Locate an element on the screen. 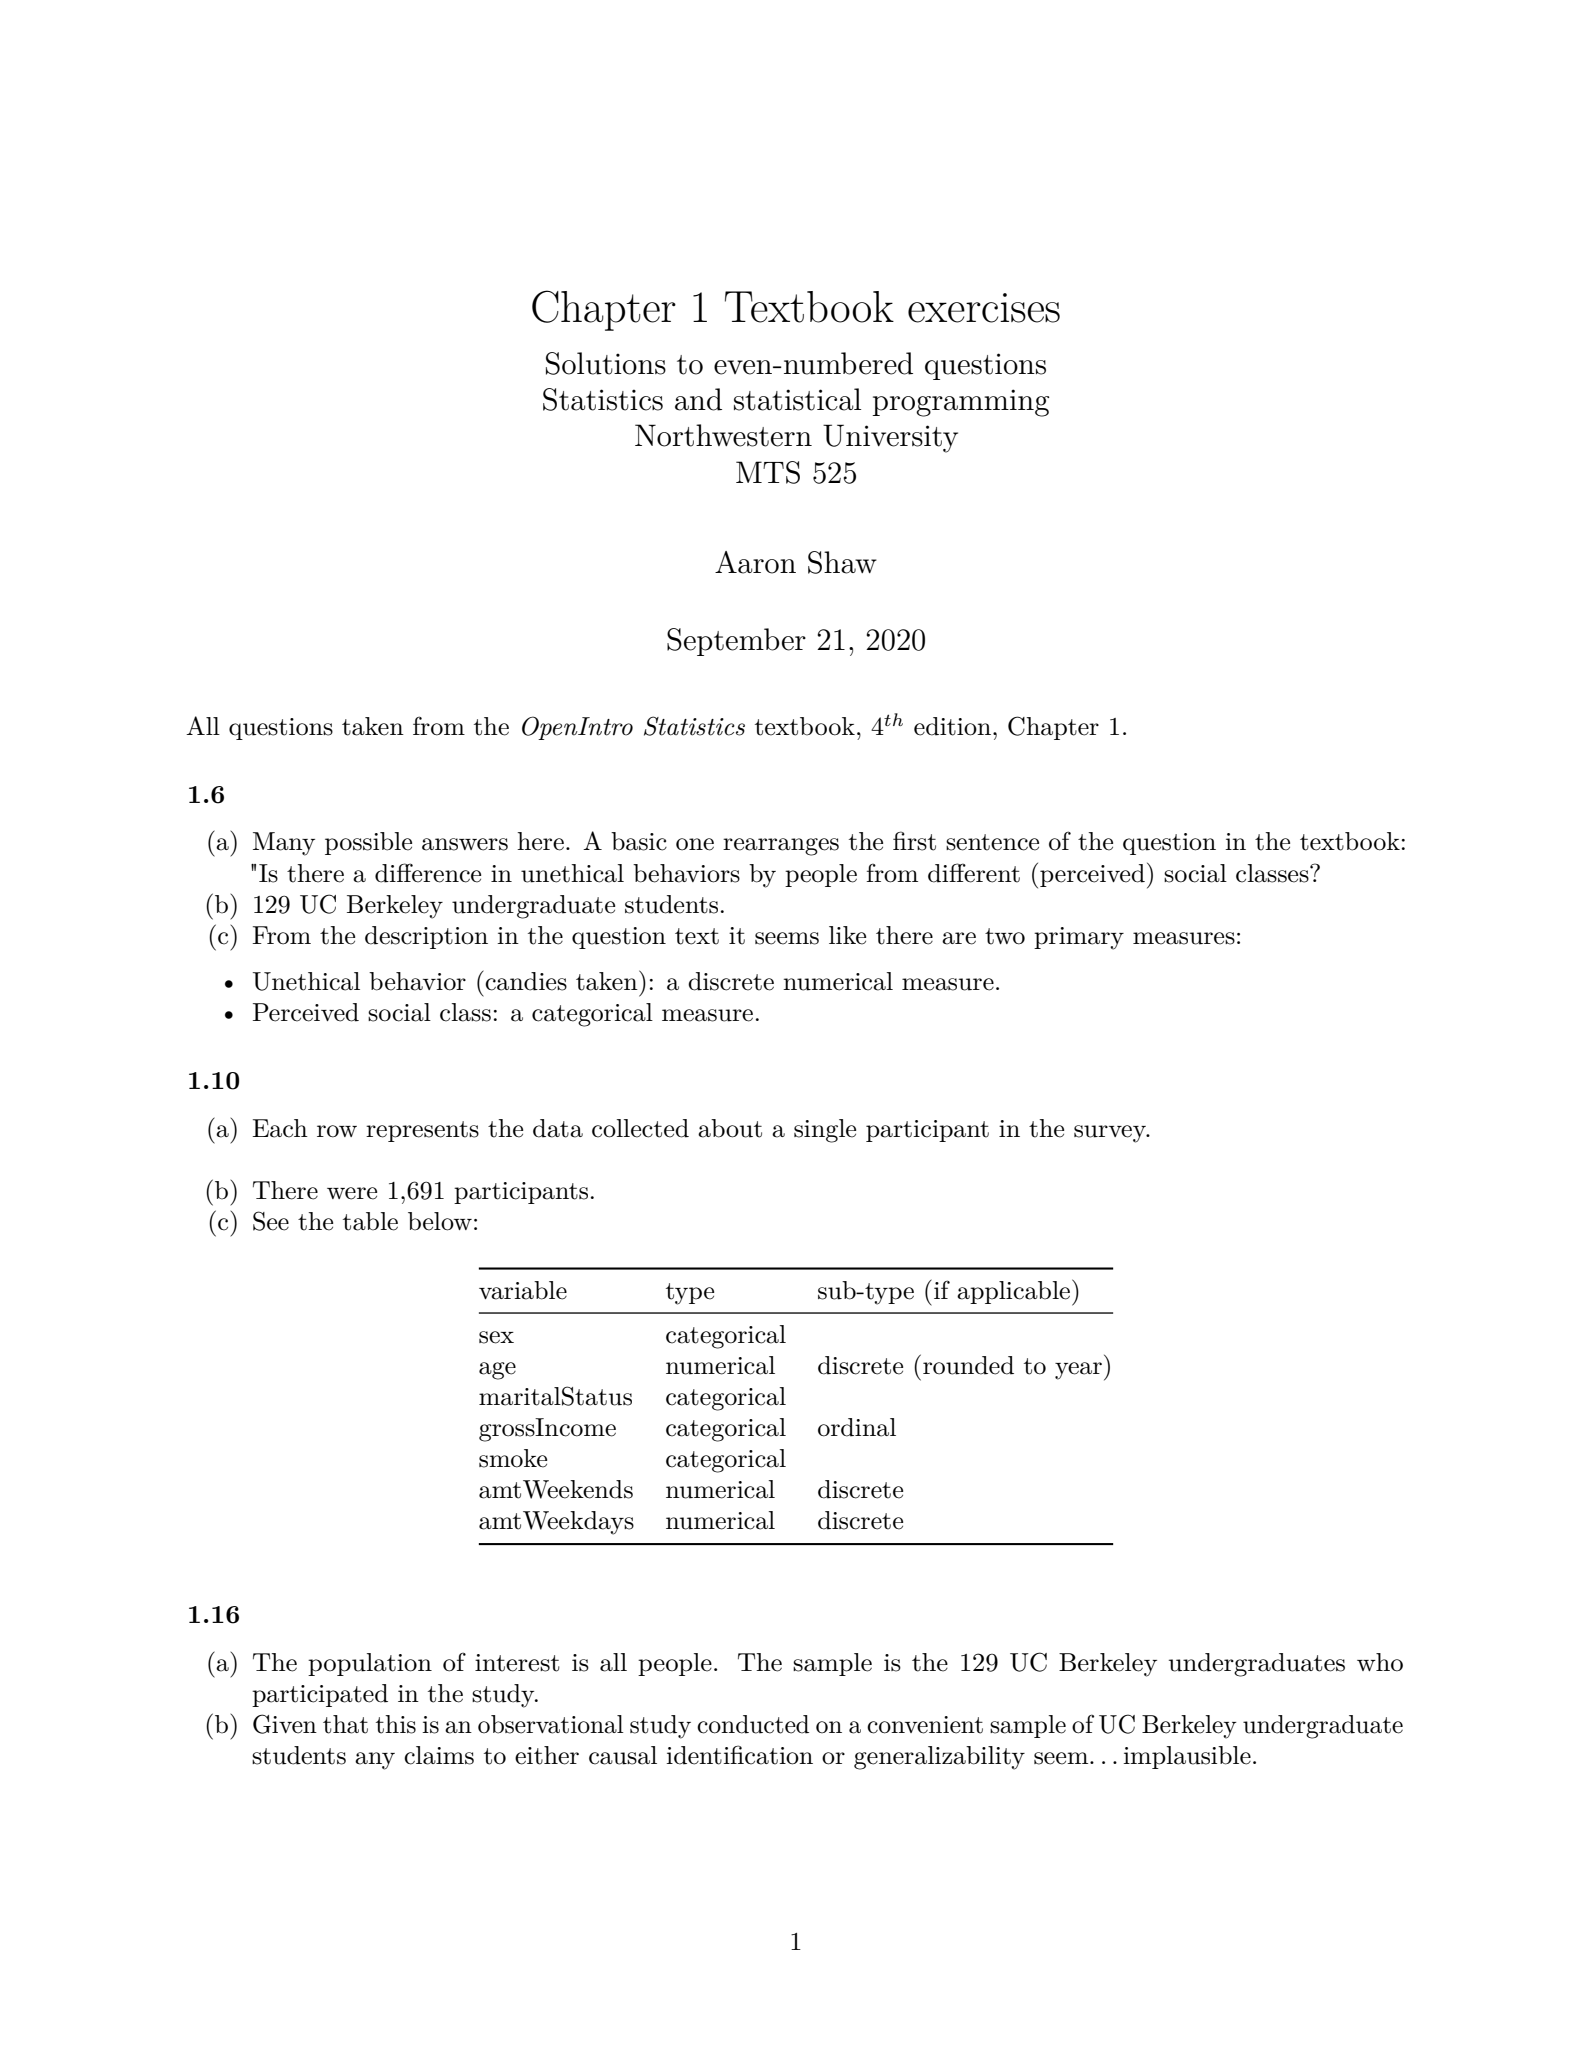 This screenshot has height=2060, width=1592. ordinal is located at coordinates (857, 1427).
